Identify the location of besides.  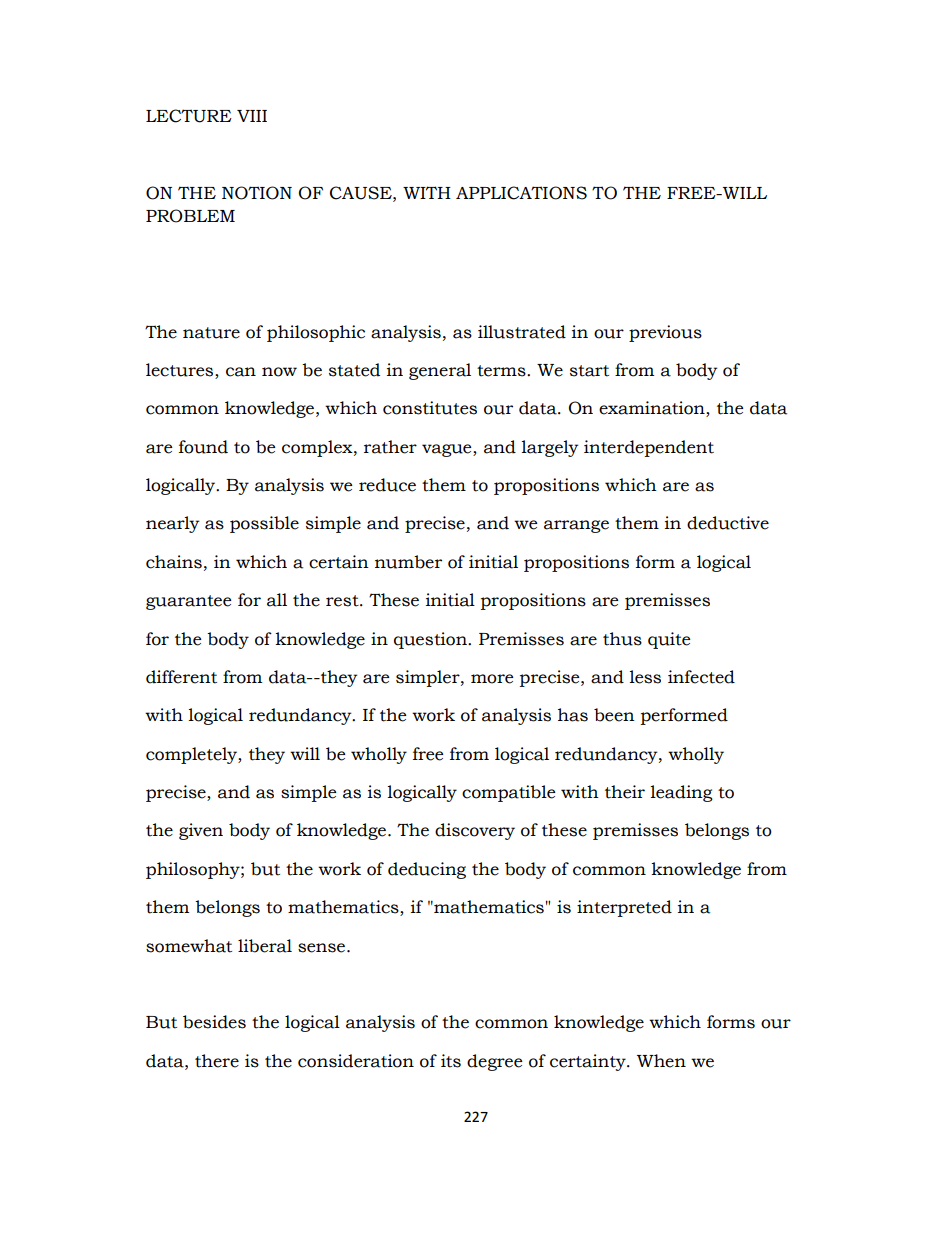
(214, 1022).
